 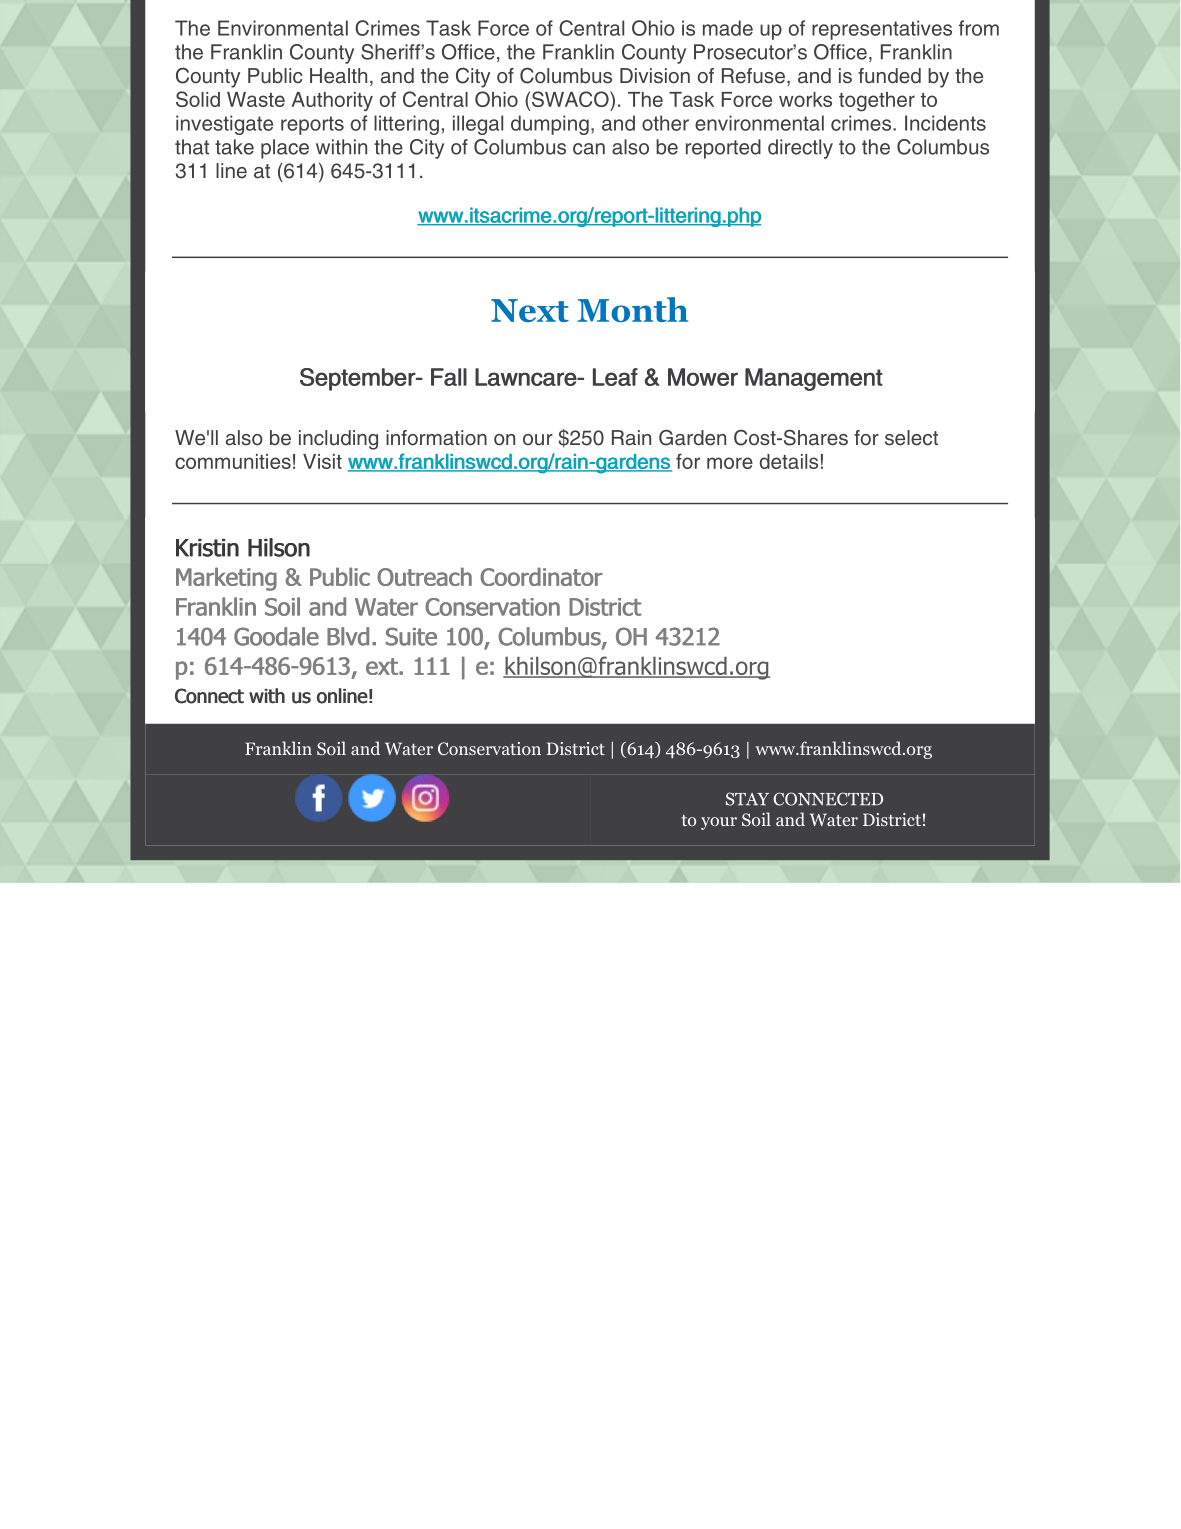 What do you see at coordinates (814, 379) in the document?
I see `Management` at bounding box center [814, 379].
